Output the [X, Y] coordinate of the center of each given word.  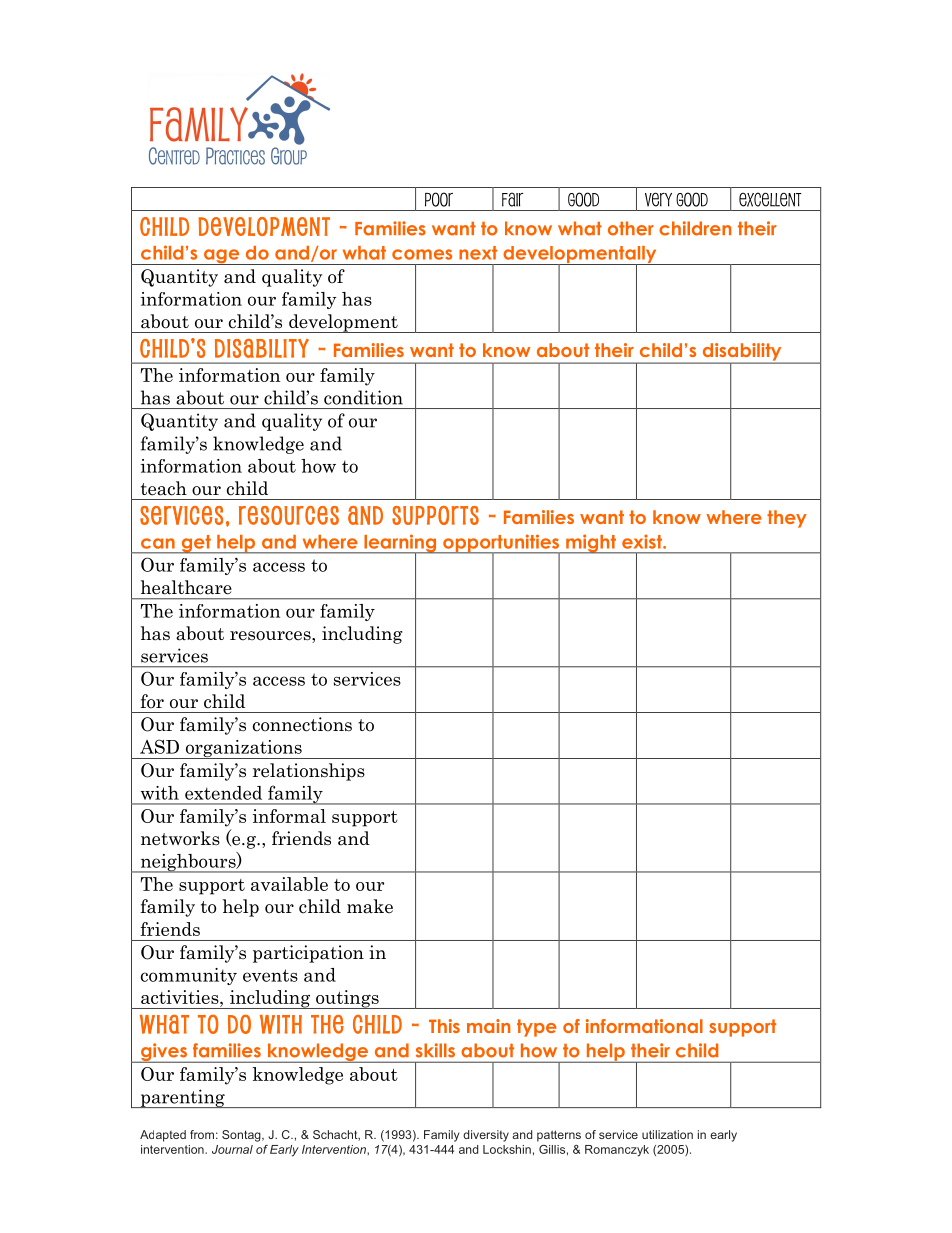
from [202, 1134]
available [289, 884]
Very [658, 199]
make [370, 906]
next [478, 253]
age [222, 257]
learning [400, 544]
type [537, 1028]
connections [302, 724]
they [787, 519]
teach [164, 488]
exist [643, 541]
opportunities [501, 544]
